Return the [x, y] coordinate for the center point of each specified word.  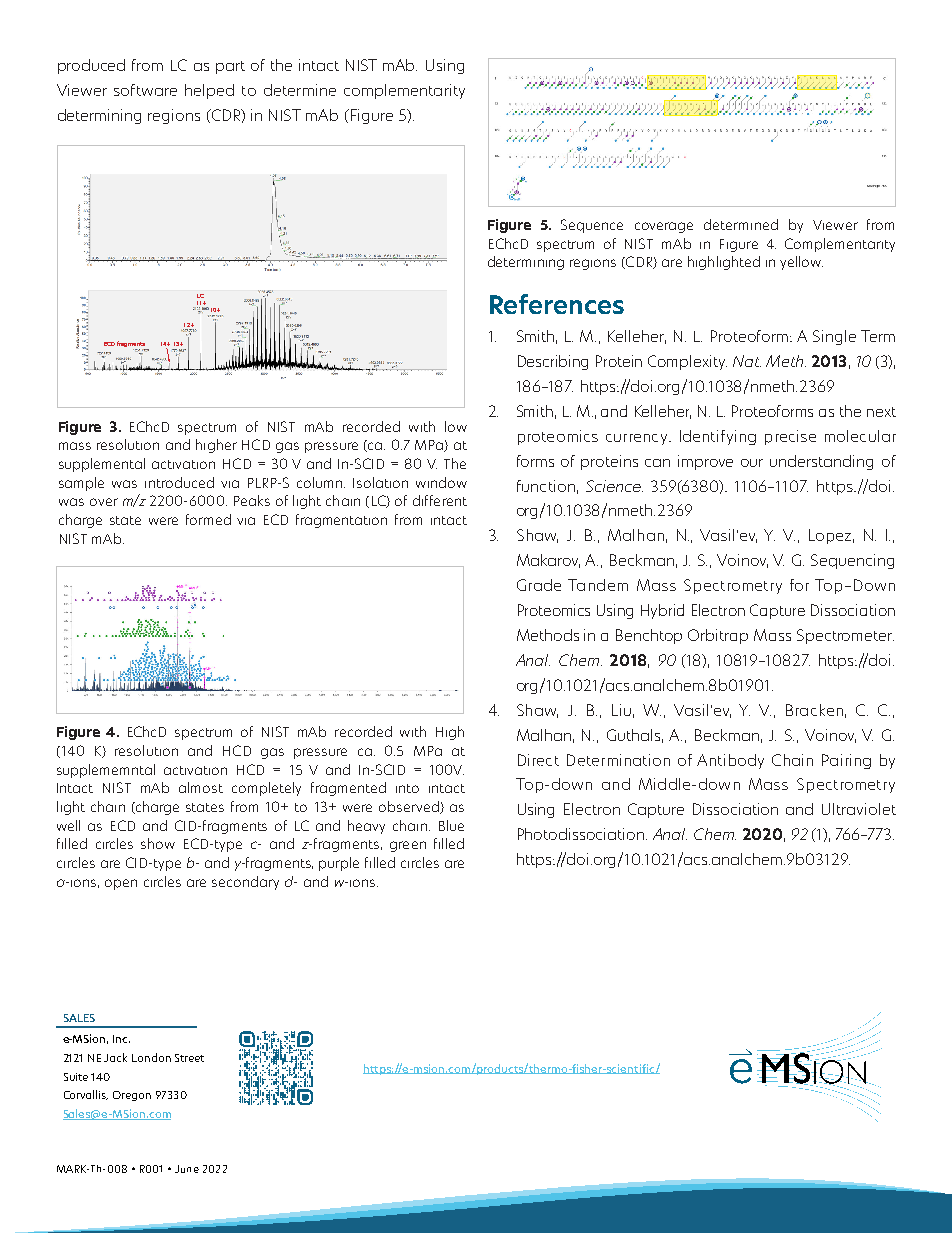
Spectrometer [845, 636]
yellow [801, 263]
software [145, 90]
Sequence [592, 226]
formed [208, 519]
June [187, 1169]
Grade [539, 585]
